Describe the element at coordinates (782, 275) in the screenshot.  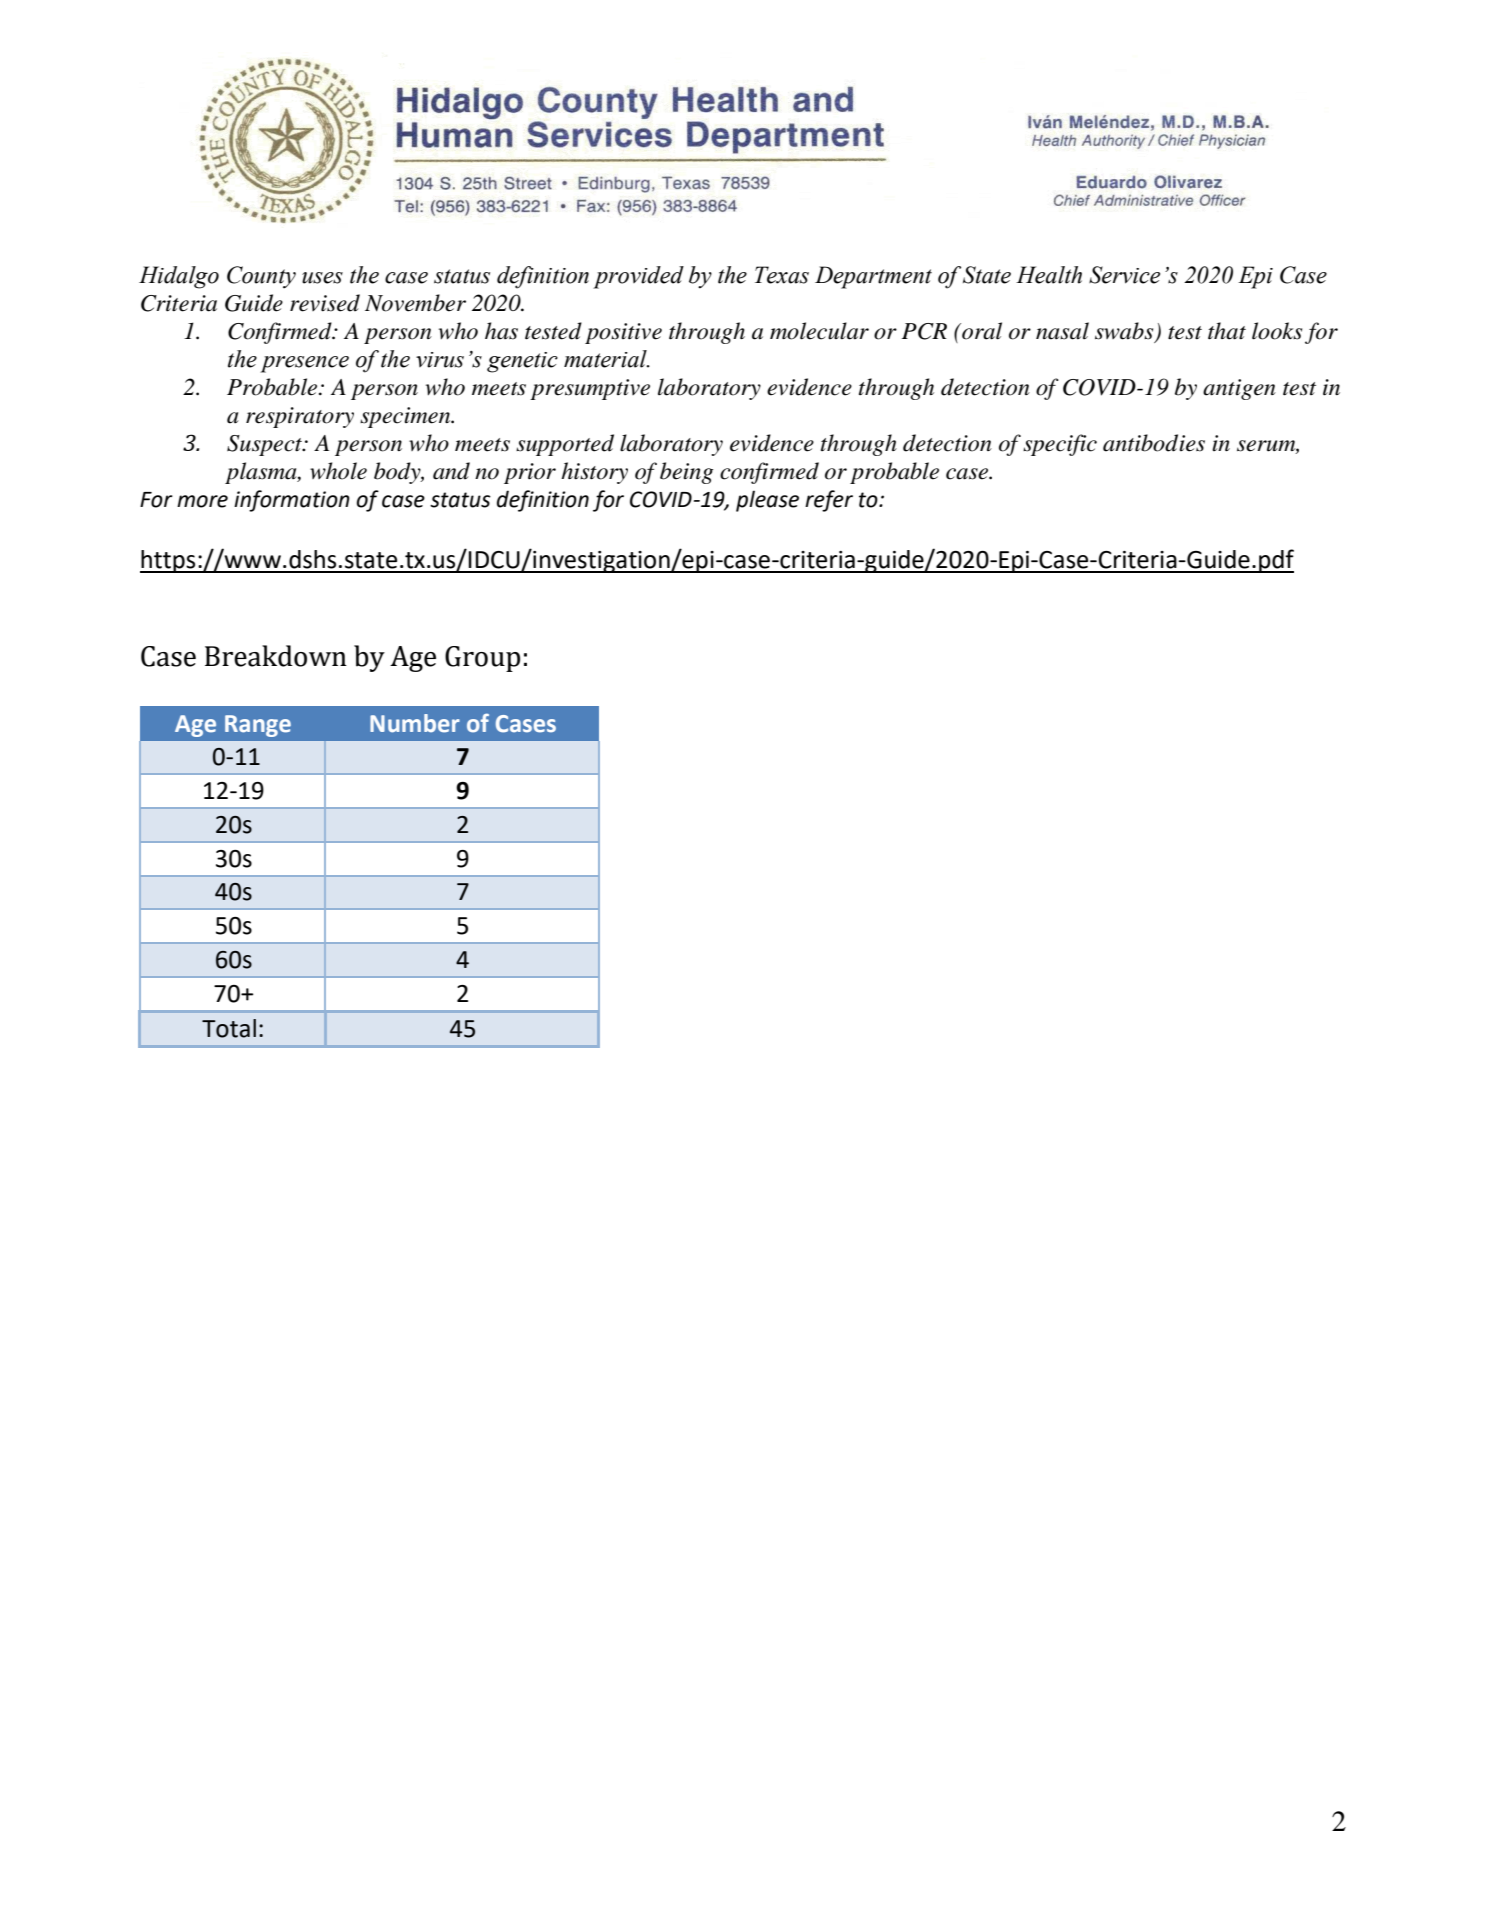
I see `Texas` at that location.
